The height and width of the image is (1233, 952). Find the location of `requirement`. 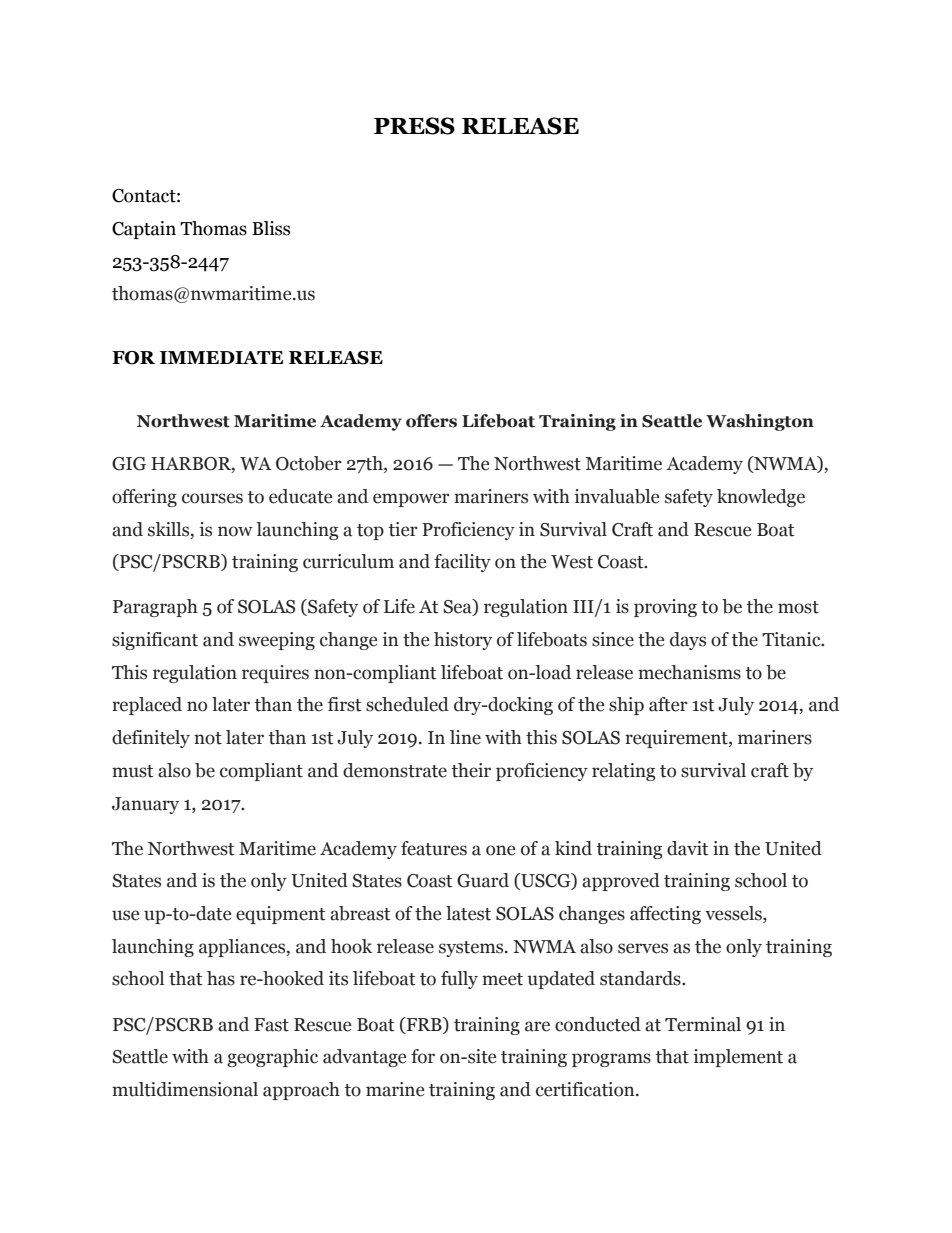

requirement is located at coordinates (677, 739).
